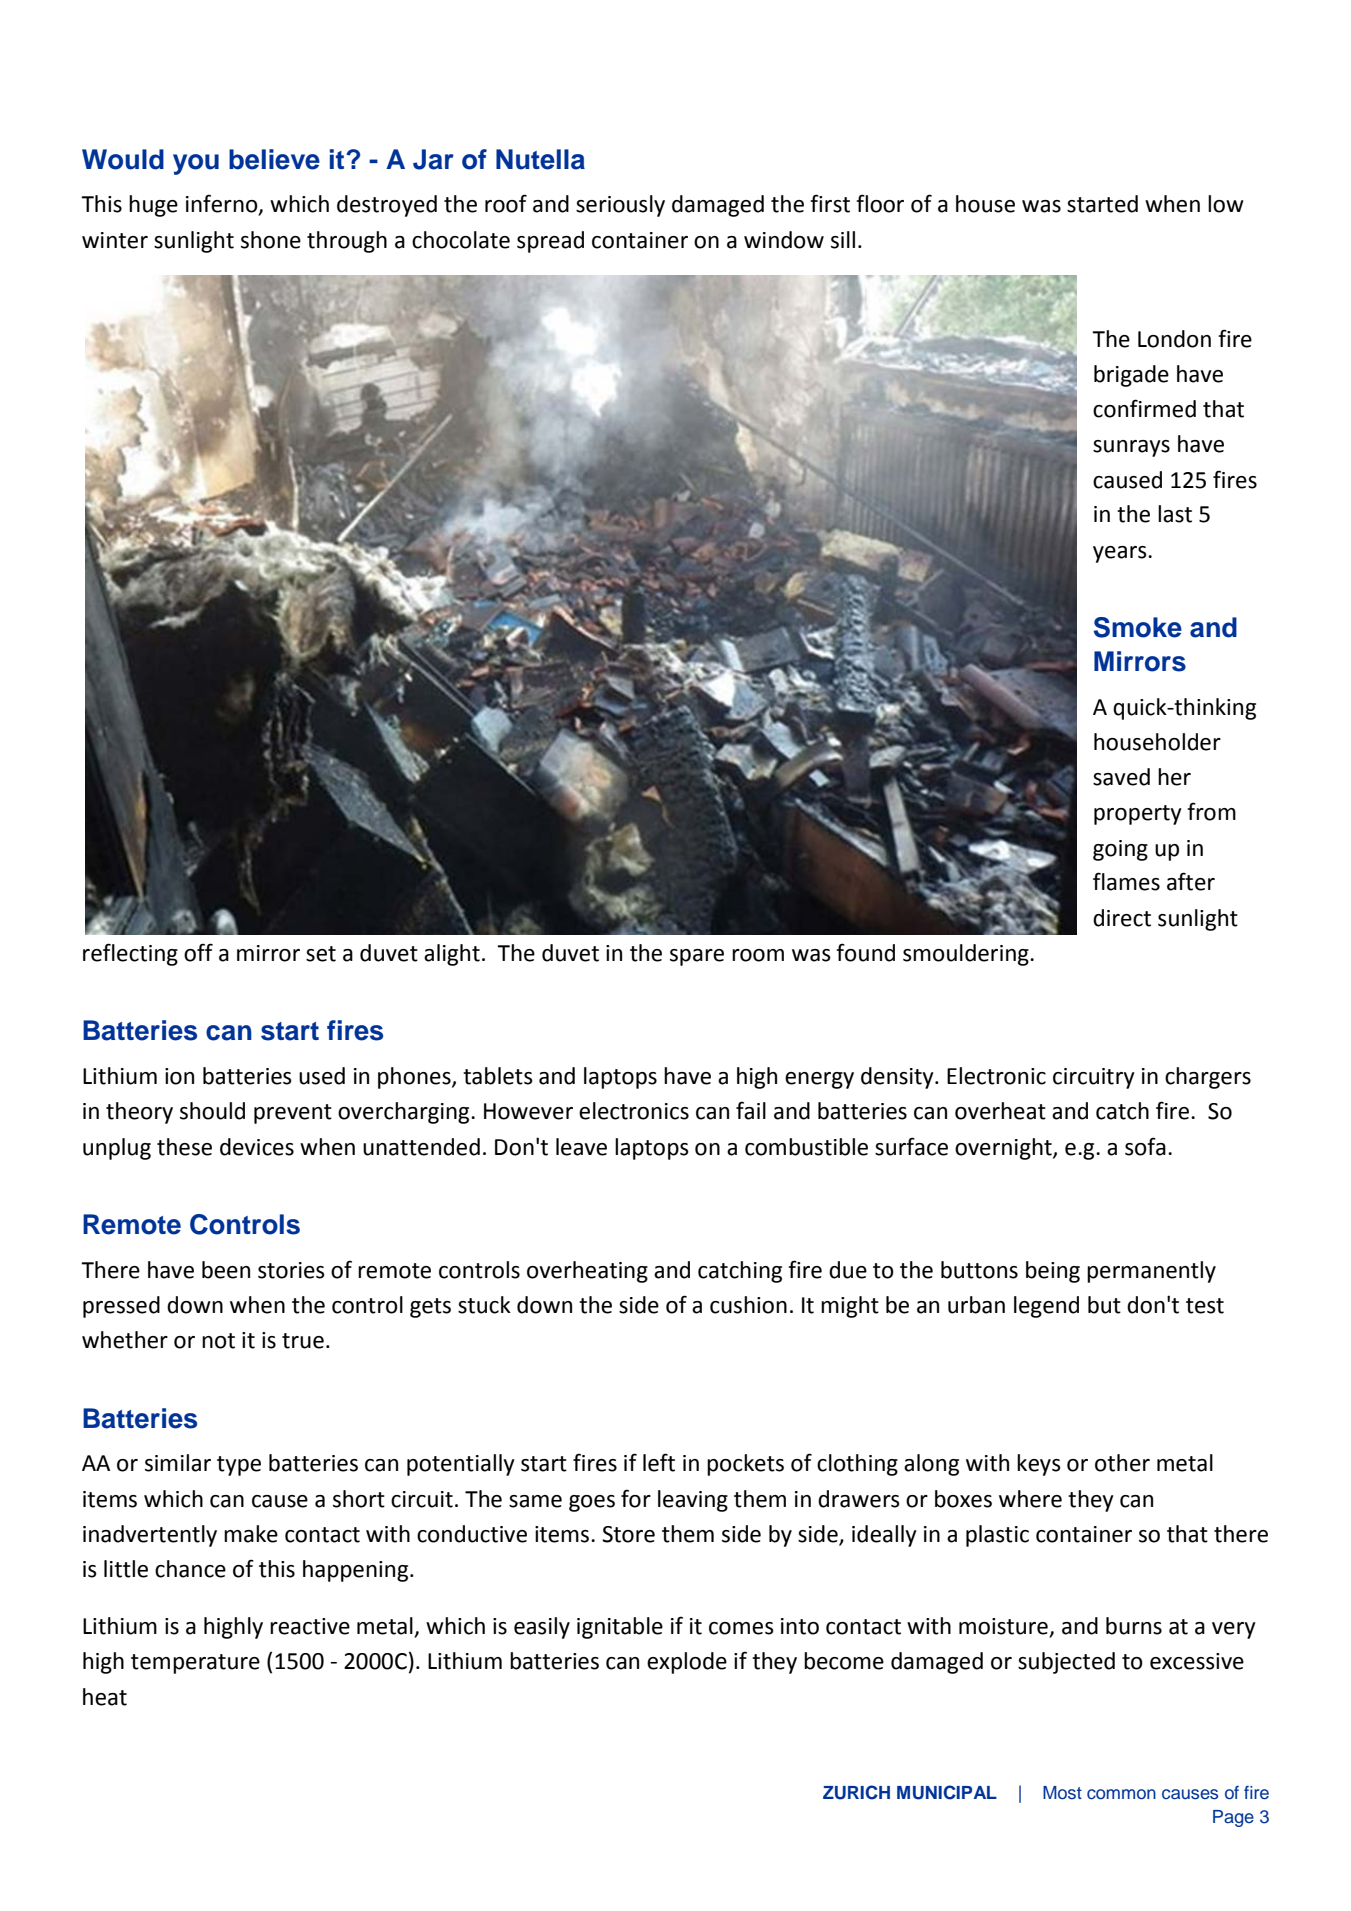 The image size is (1351, 1911). What do you see at coordinates (581, 1147) in the page?
I see `leave` at bounding box center [581, 1147].
